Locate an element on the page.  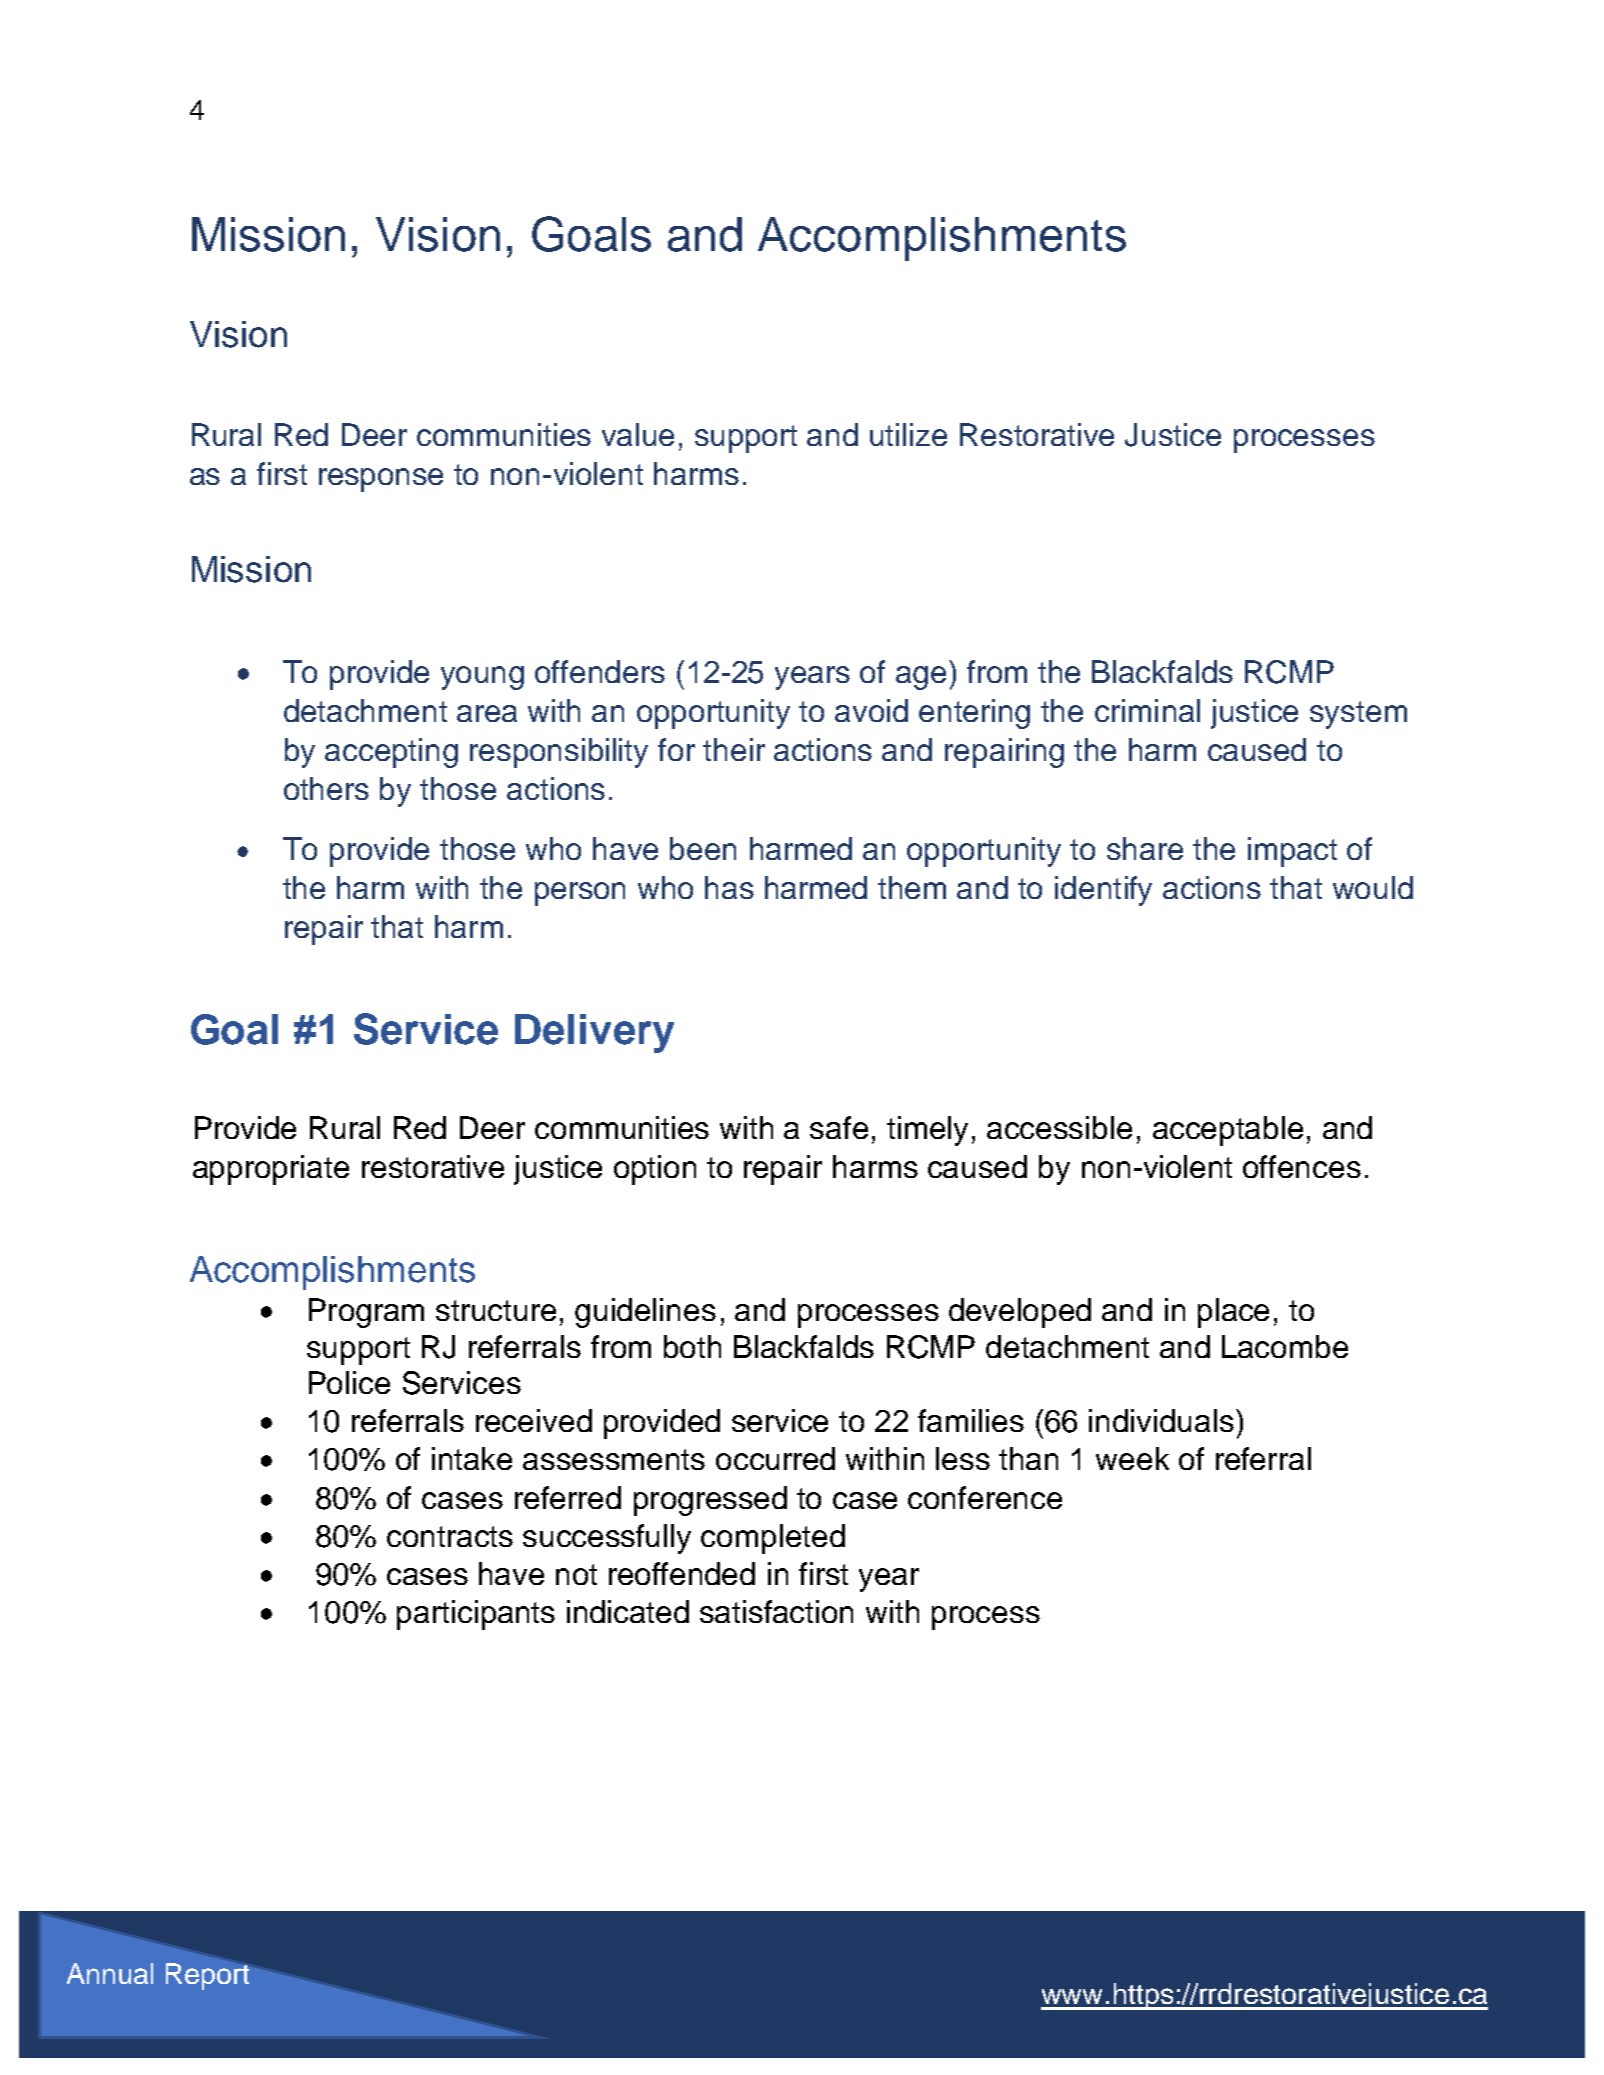
satisfaction is located at coordinates (776, 1611).
